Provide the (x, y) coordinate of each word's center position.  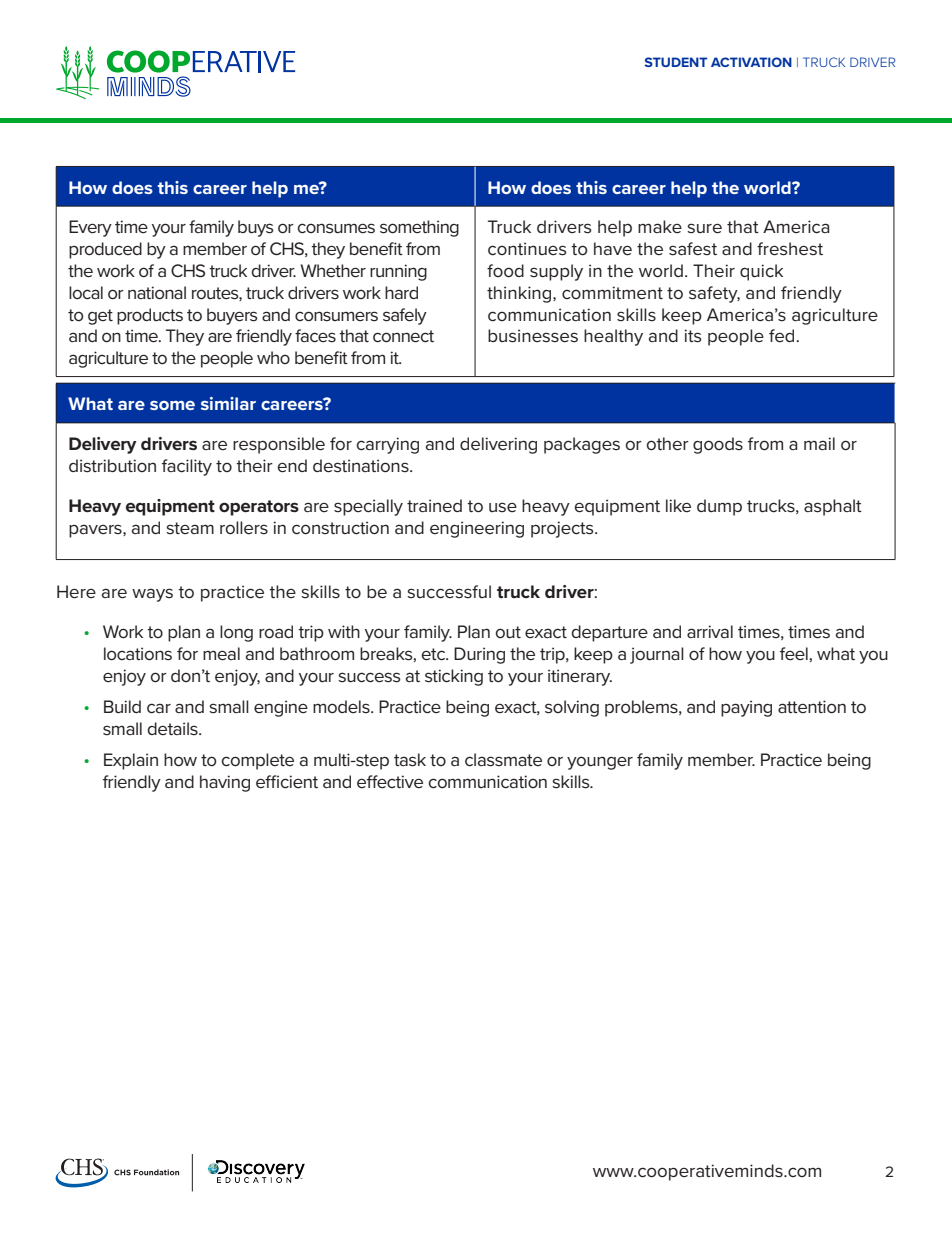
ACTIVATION (751, 62)
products (150, 316)
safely (405, 316)
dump (719, 507)
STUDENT (676, 62)
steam (190, 528)
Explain (131, 761)
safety (714, 294)
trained (434, 506)
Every (90, 228)
